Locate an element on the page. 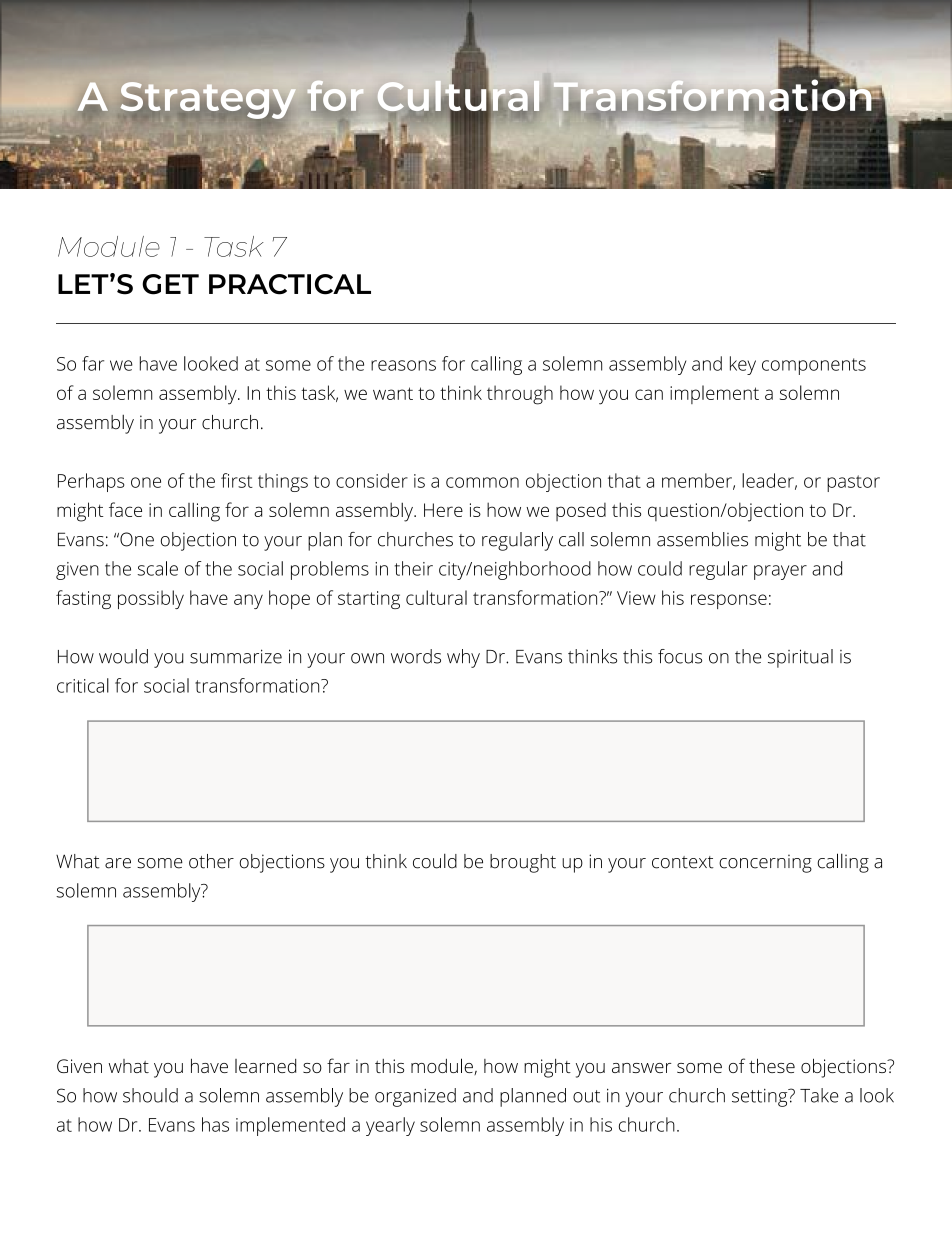  key is located at coordinates (743, 365).
